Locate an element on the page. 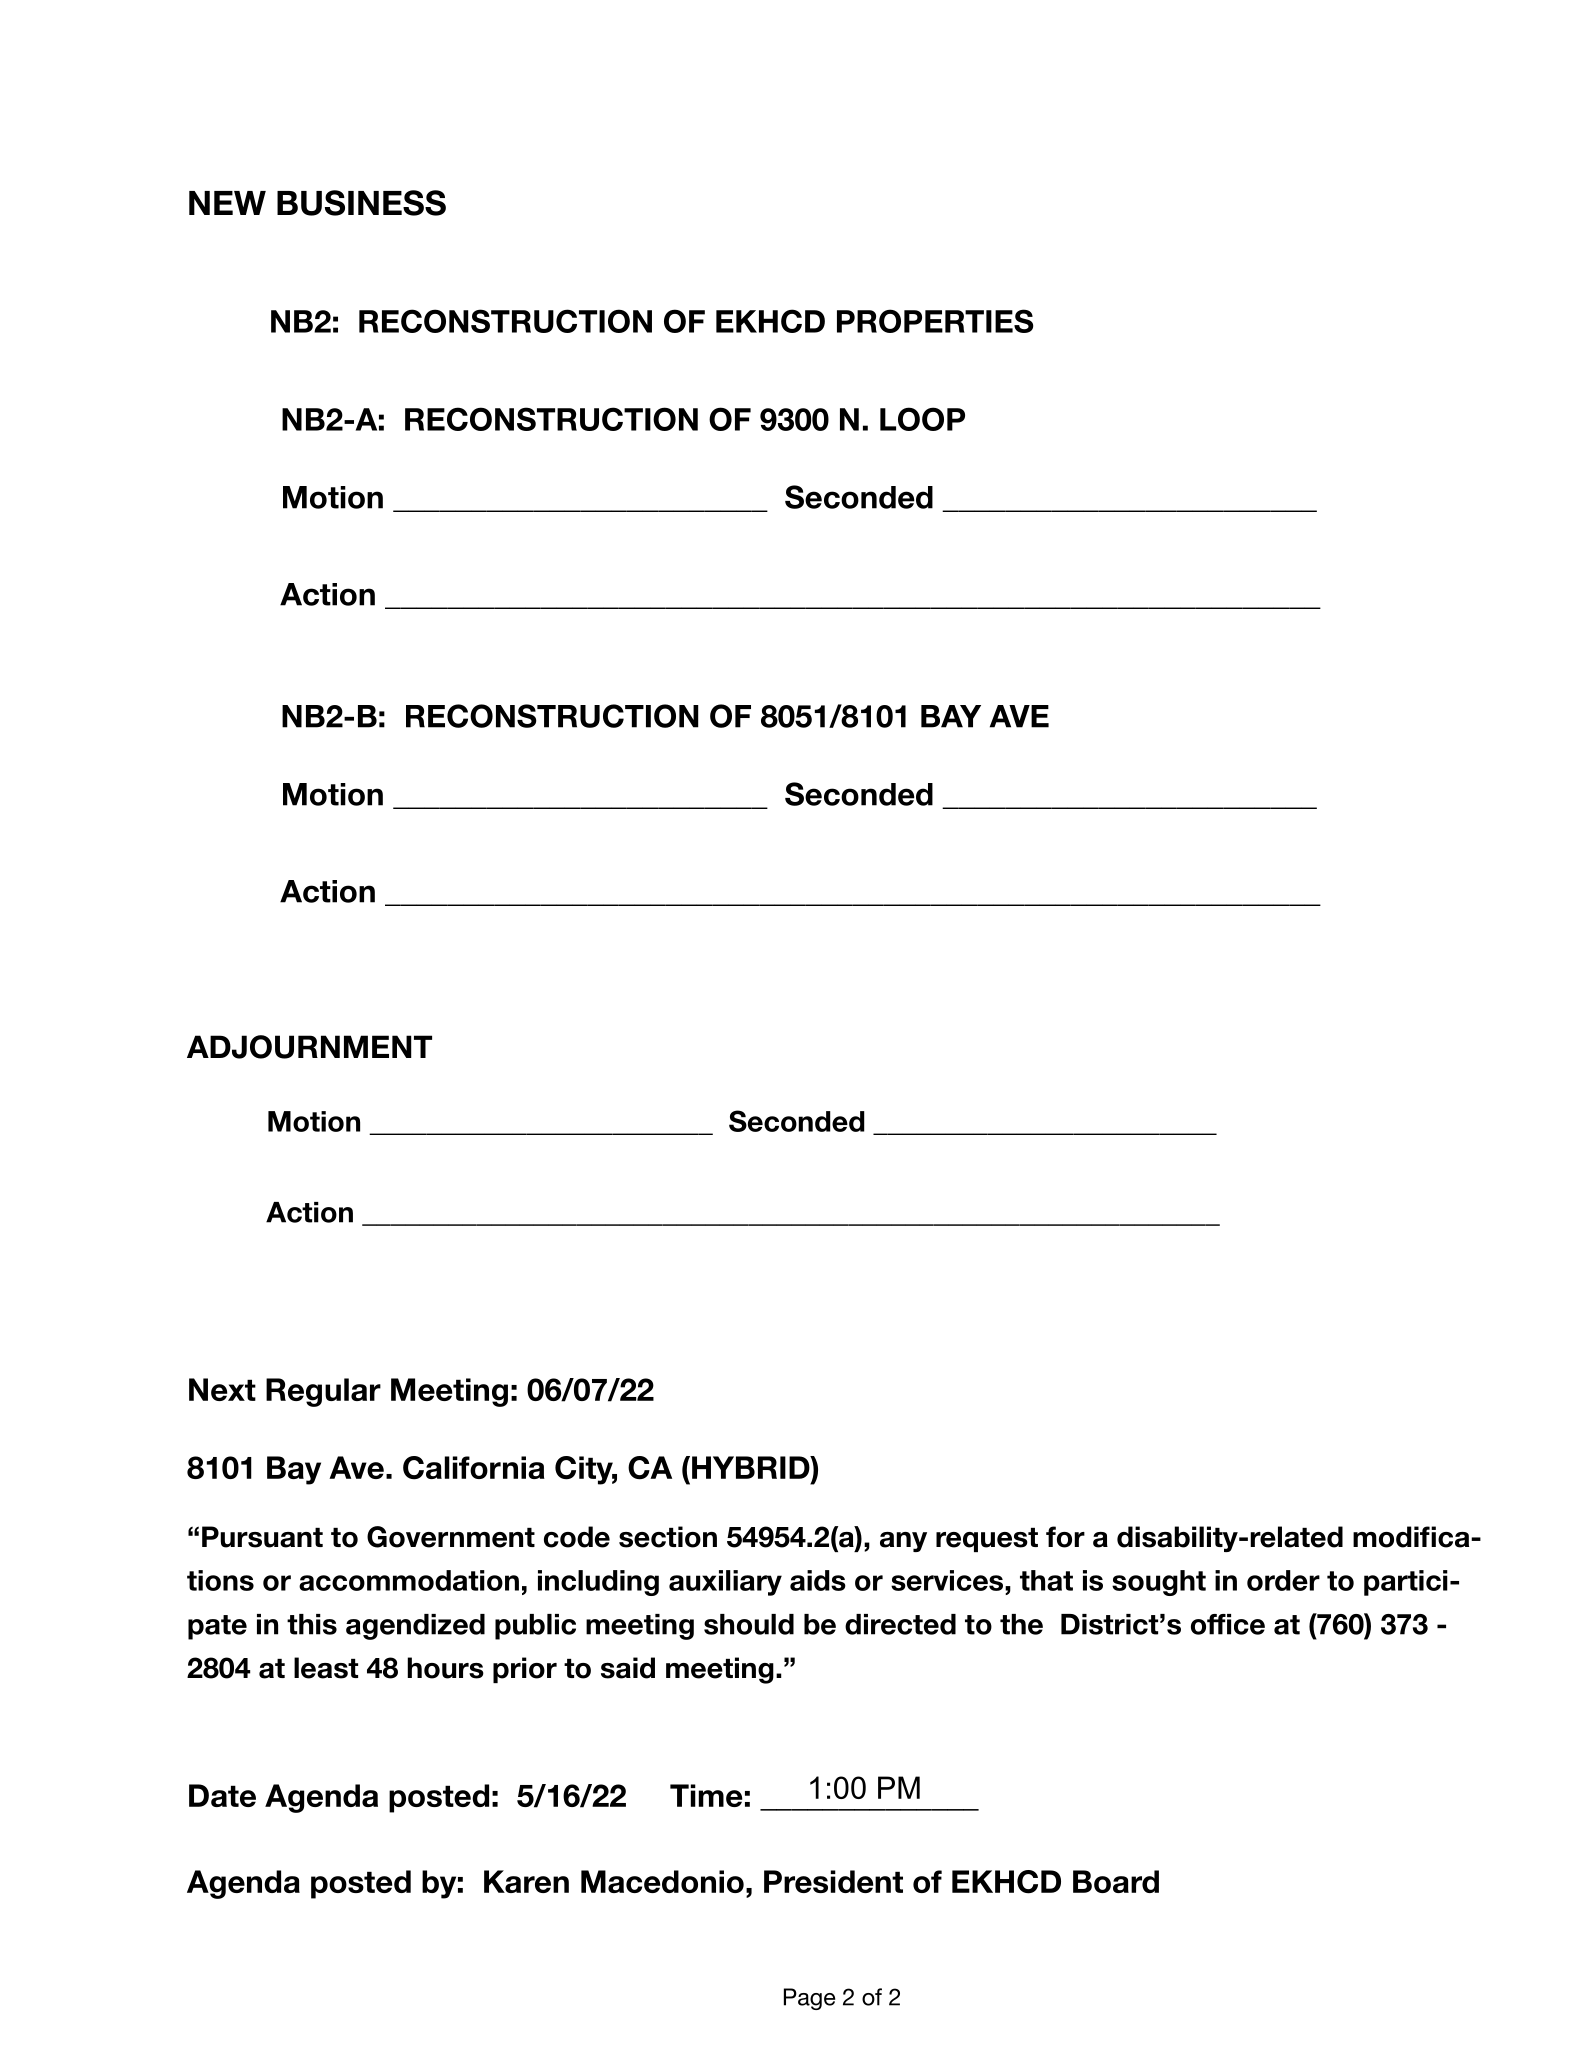 This document has width=1590, height=2057. BUSINESS is located at coordinates (361, 203).
